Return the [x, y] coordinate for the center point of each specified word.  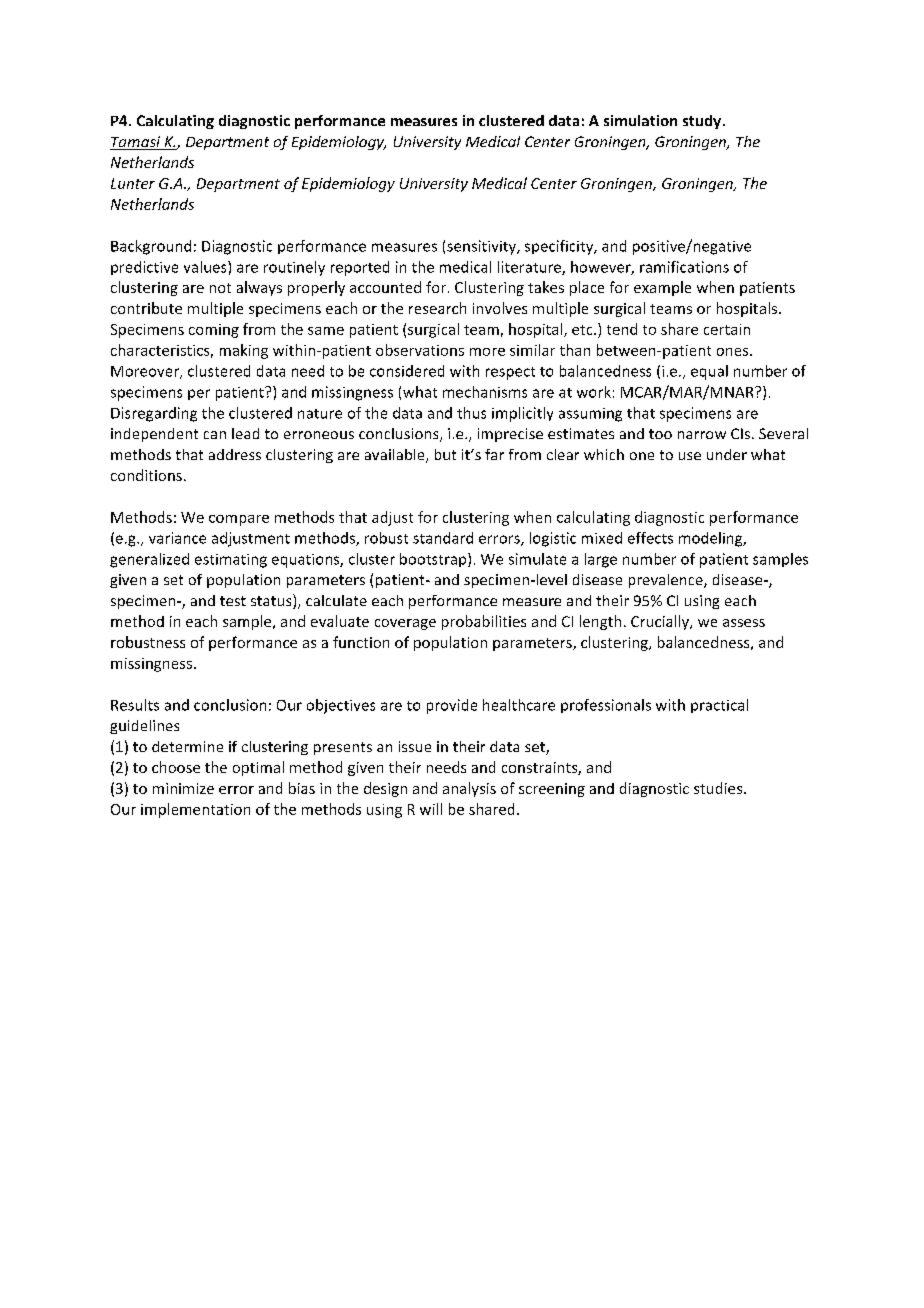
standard [443, 538]
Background [151, 247]
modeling [712, 539]
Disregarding [154, 414]
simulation [640, 120]
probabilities [484, 622]
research [437, 308]
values [206, 267]
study [702, 122]
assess [744, 623]
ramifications [684, 267]
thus [471, 413]
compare [239, 520]
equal [709, 372]
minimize [183, 788]
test [233, 601]
